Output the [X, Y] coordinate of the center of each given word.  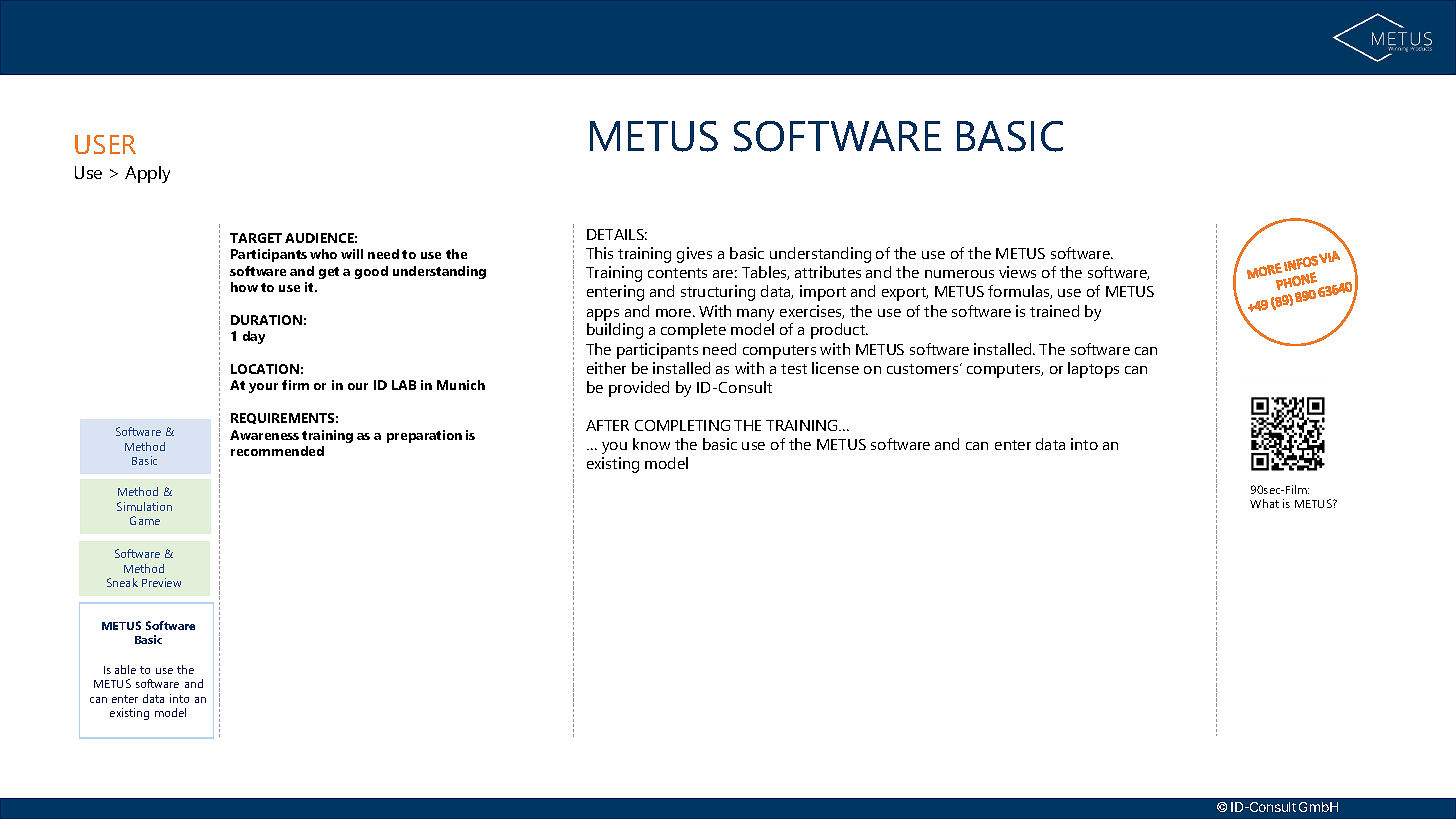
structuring [718, 293]
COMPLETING [682, 425]
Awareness [264, 435]
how [244, 287]
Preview [161, 582]
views [1017, 272]
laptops [1093, 370]
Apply [147, 174]
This [599, 253]
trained [1054, 311]
